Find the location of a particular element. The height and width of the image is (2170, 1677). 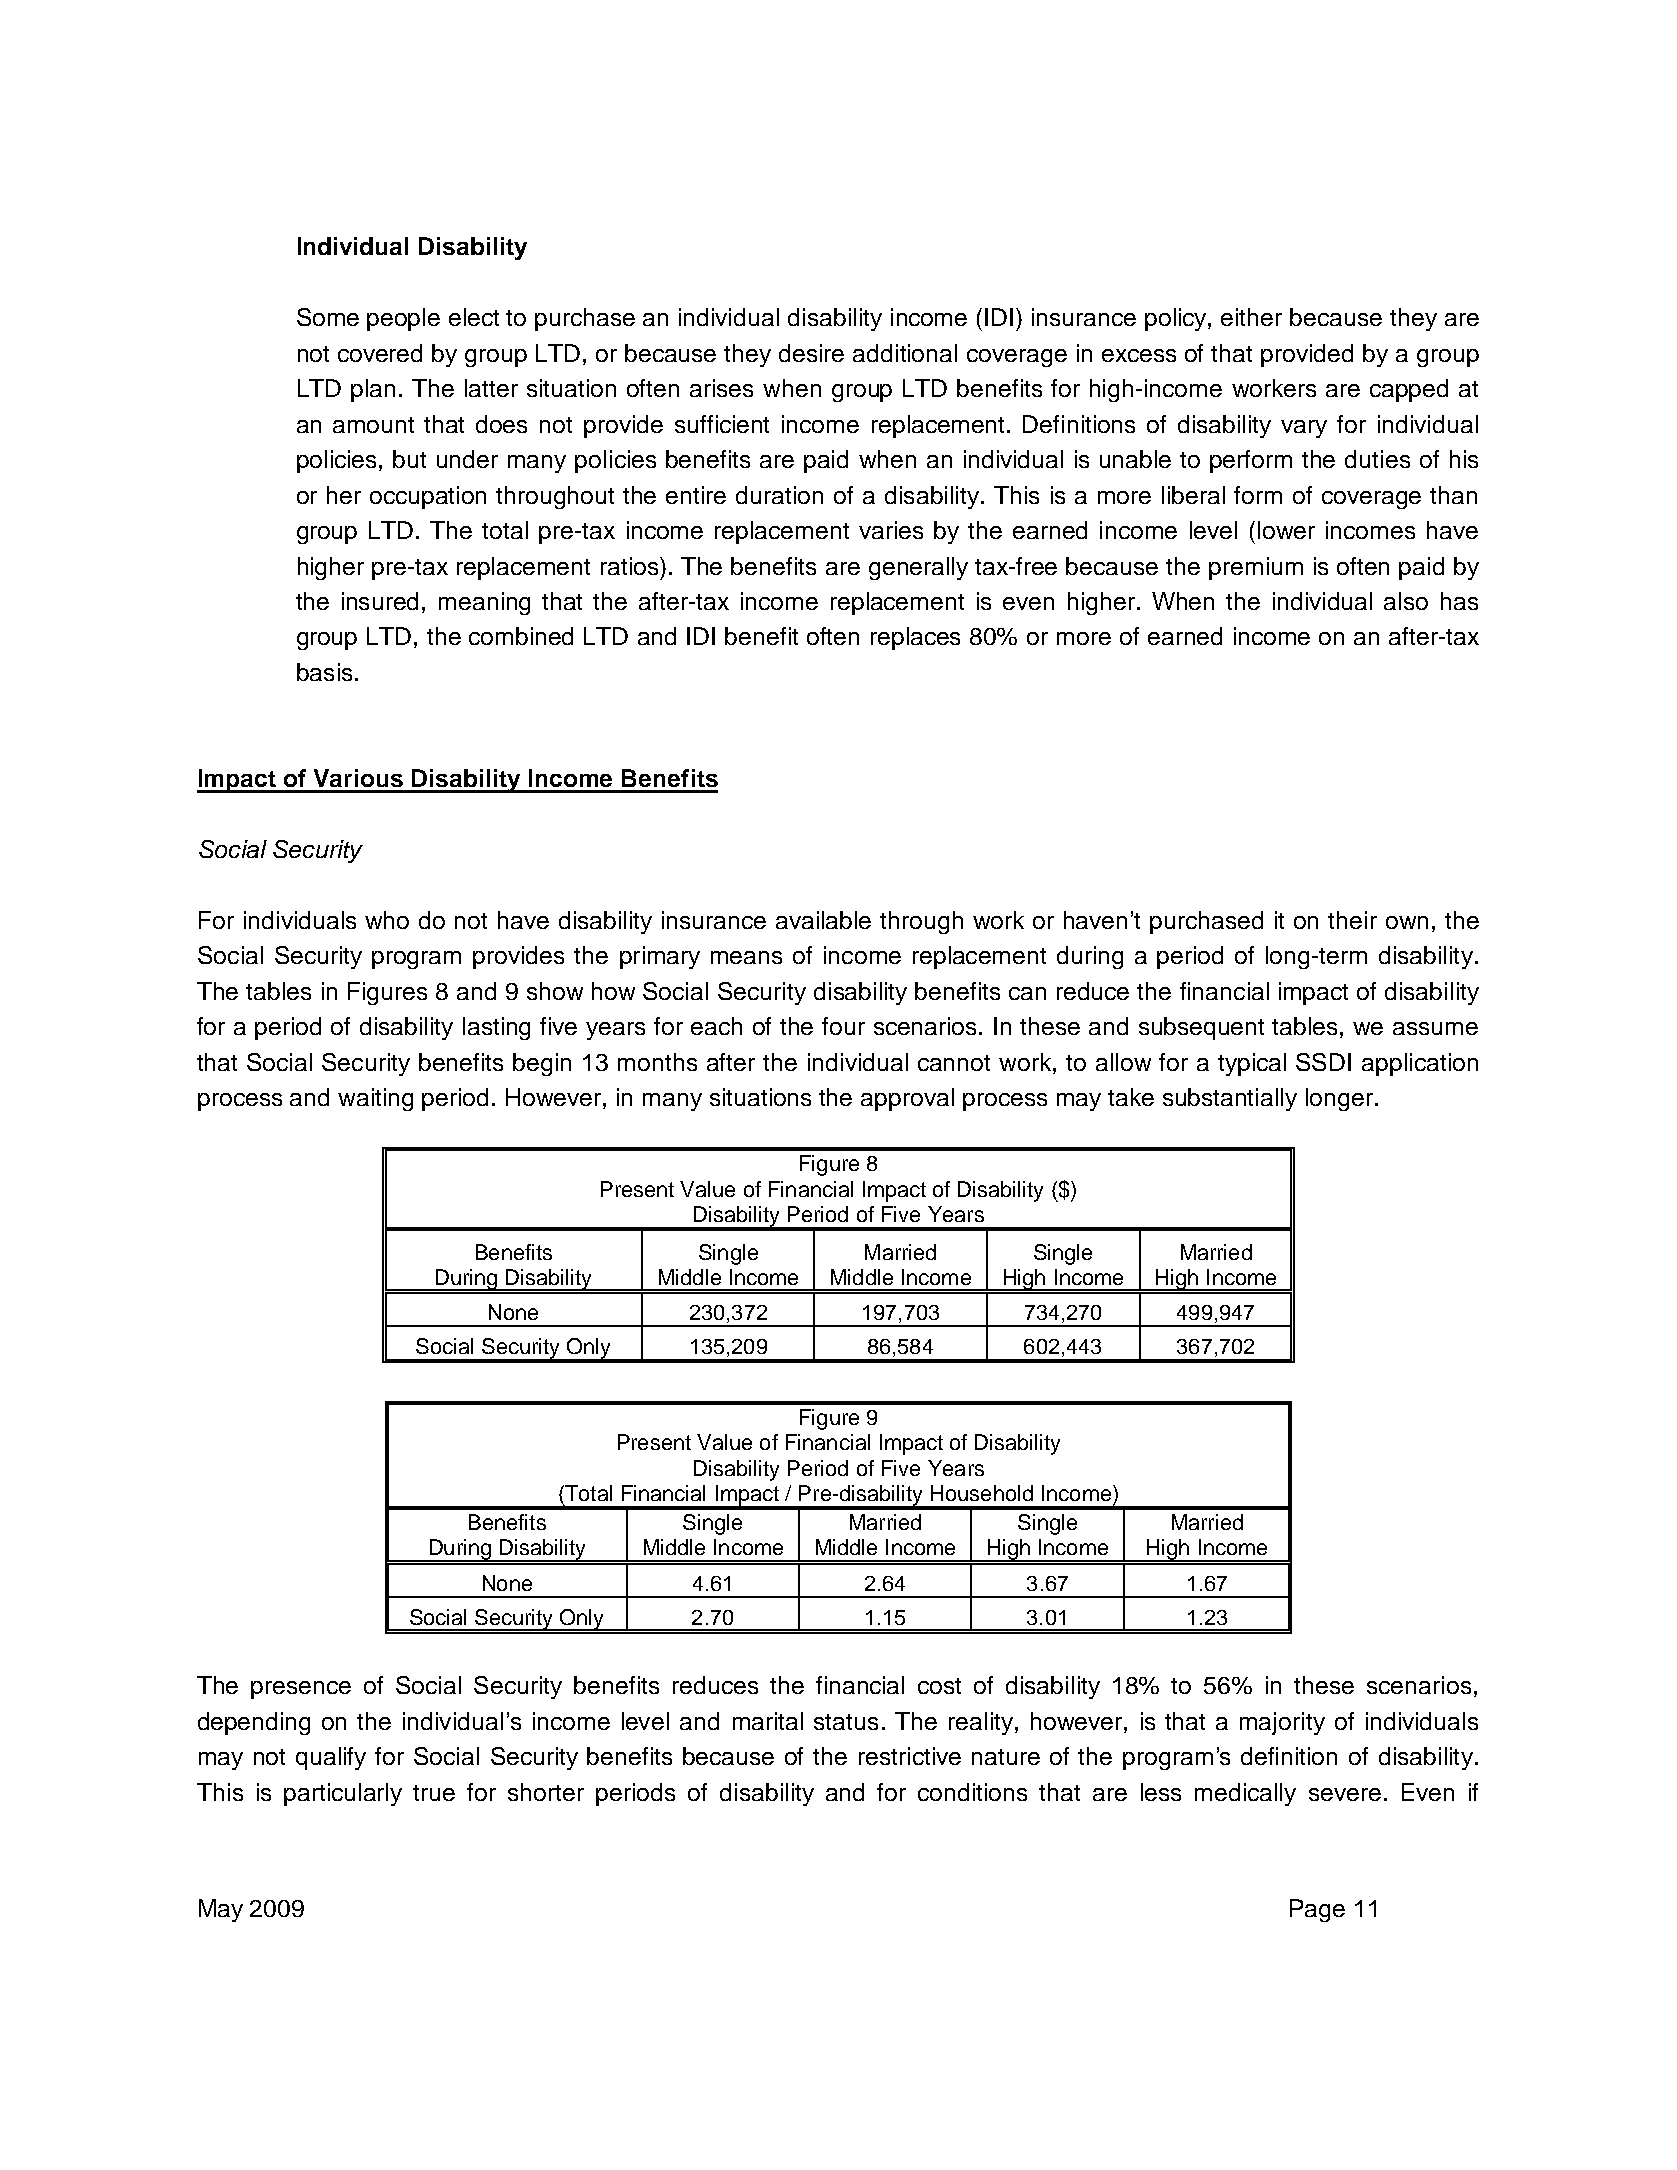

waiting is located at coordinates (375, 1099).
